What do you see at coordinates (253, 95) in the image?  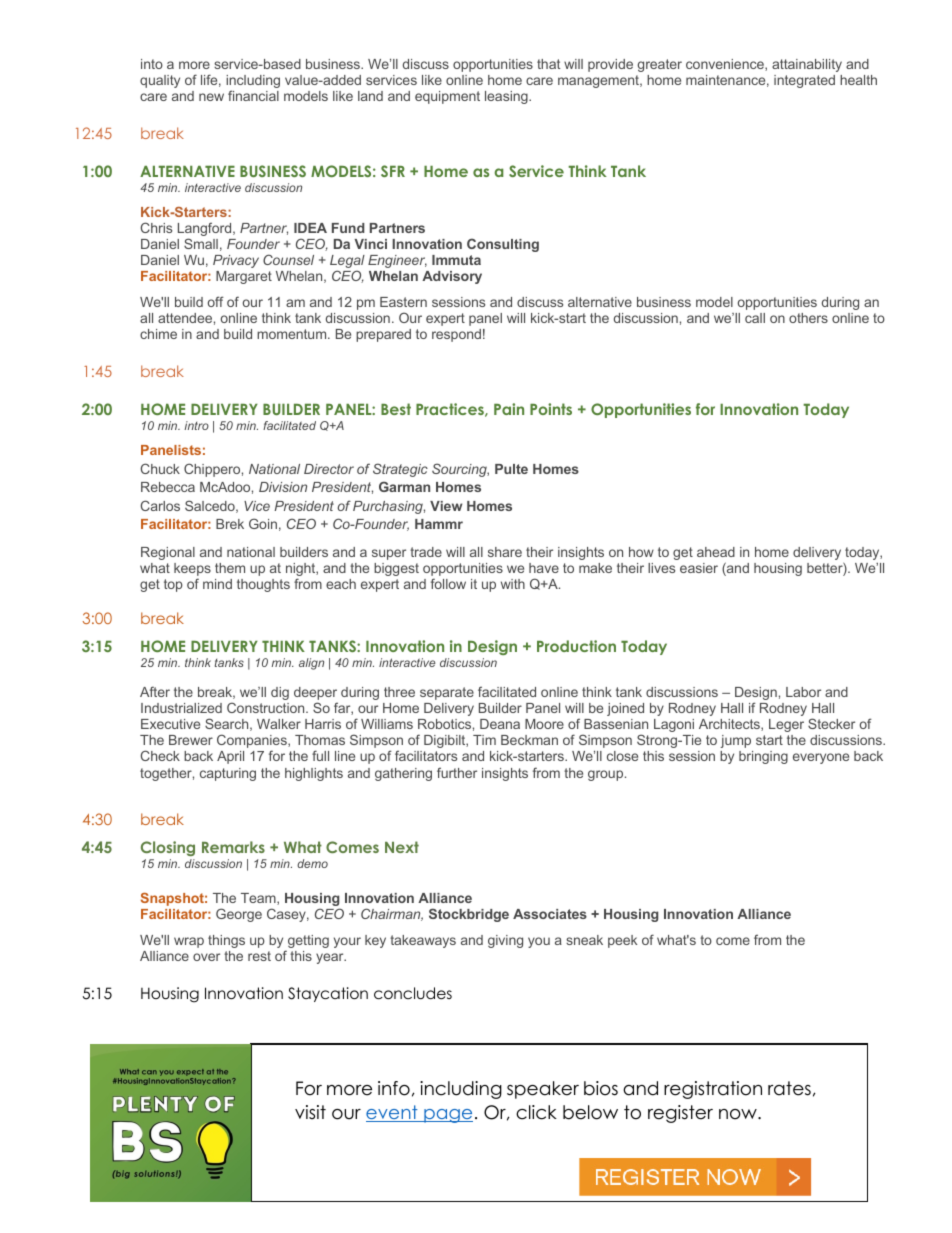 I see `financial` at bounding box center [253, 95].
